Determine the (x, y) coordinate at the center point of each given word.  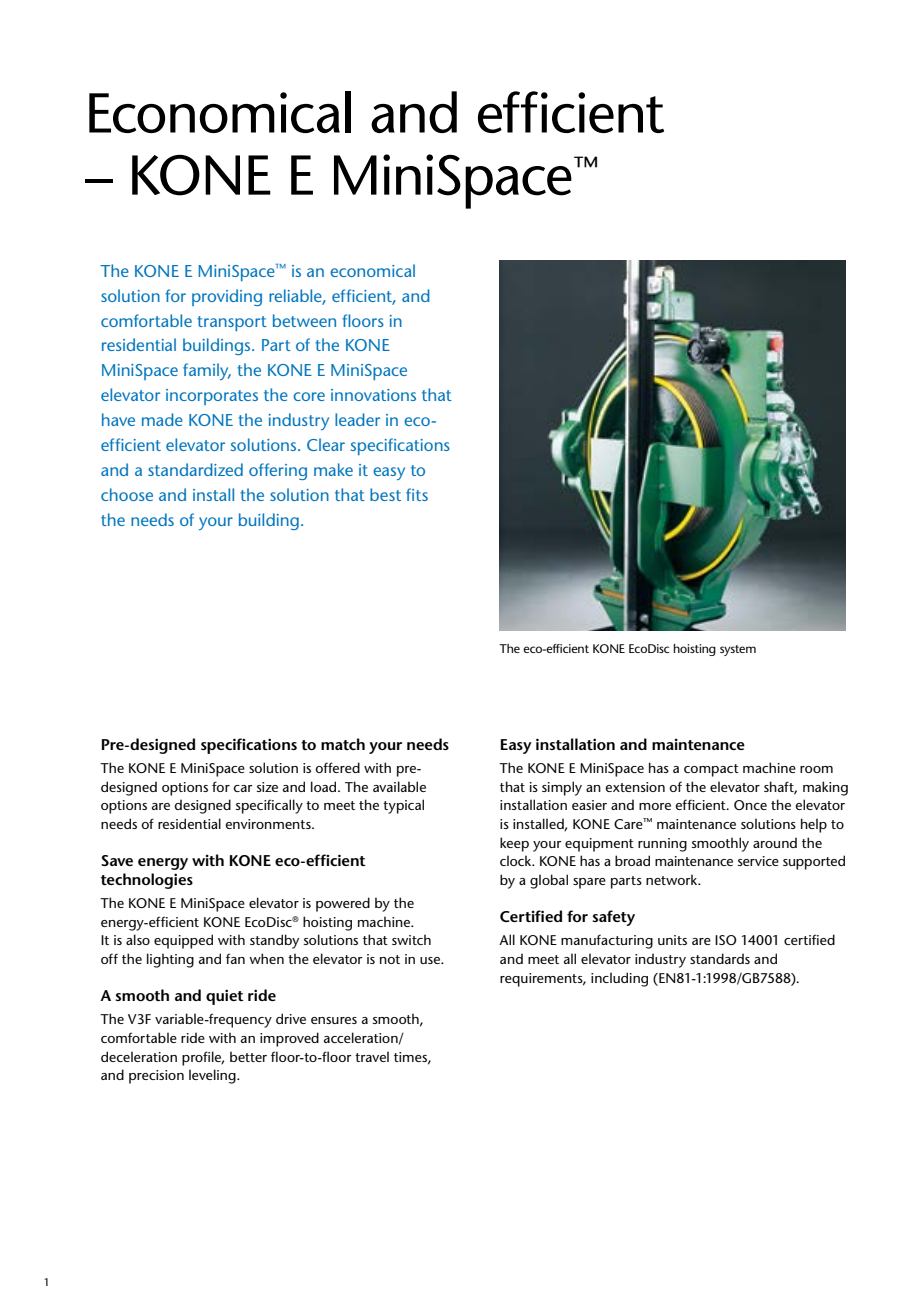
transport (232, 323)
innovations (373, 395)
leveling (213, 1076)
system (738, 650)
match (343, 744)
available (399, 786)
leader (357, 419)
